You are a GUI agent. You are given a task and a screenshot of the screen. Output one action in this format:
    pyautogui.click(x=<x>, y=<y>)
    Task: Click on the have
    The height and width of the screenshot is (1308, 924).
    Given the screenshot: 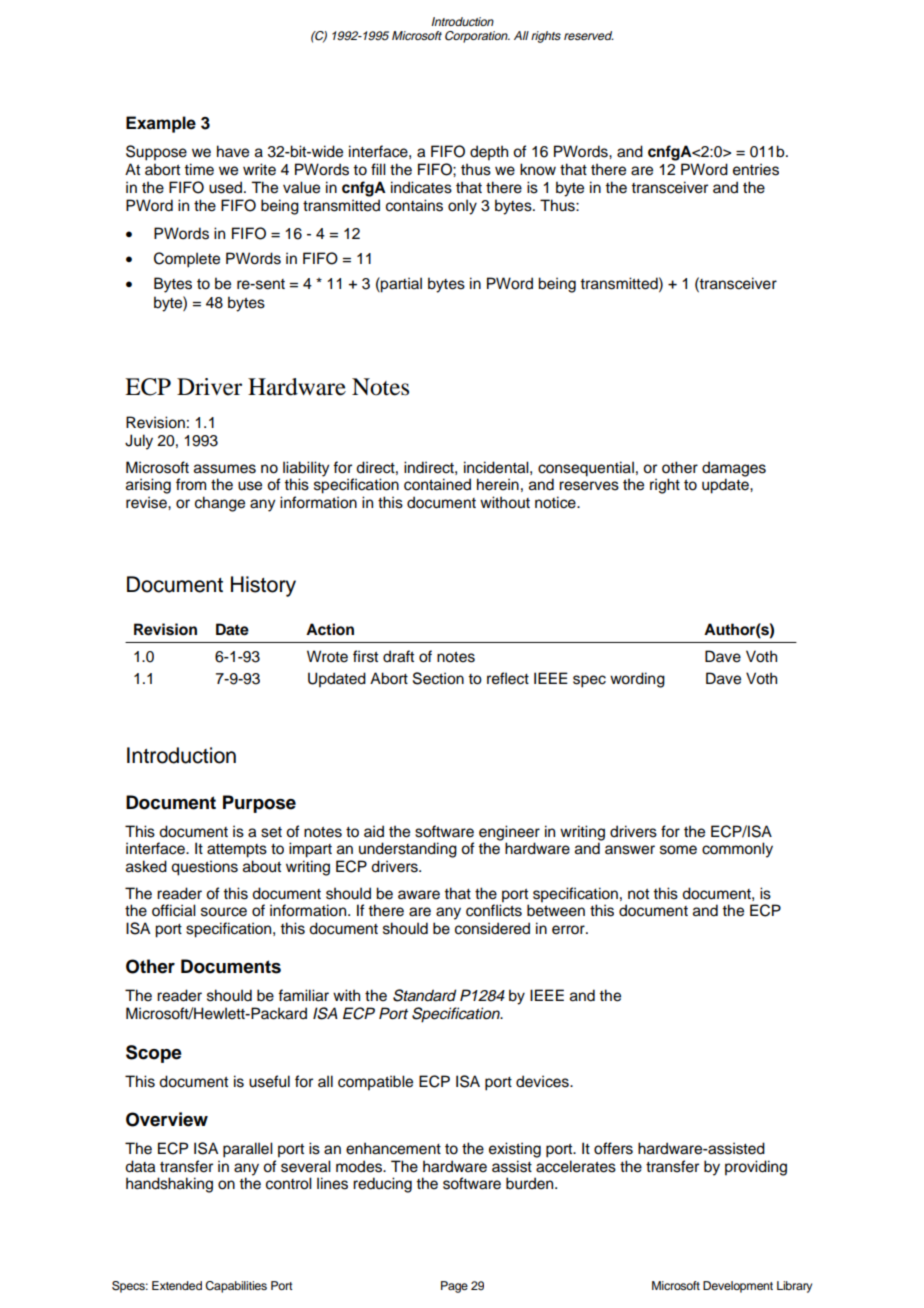 What is the action you would take?
    pyautogui.click(x=233, y=151)
